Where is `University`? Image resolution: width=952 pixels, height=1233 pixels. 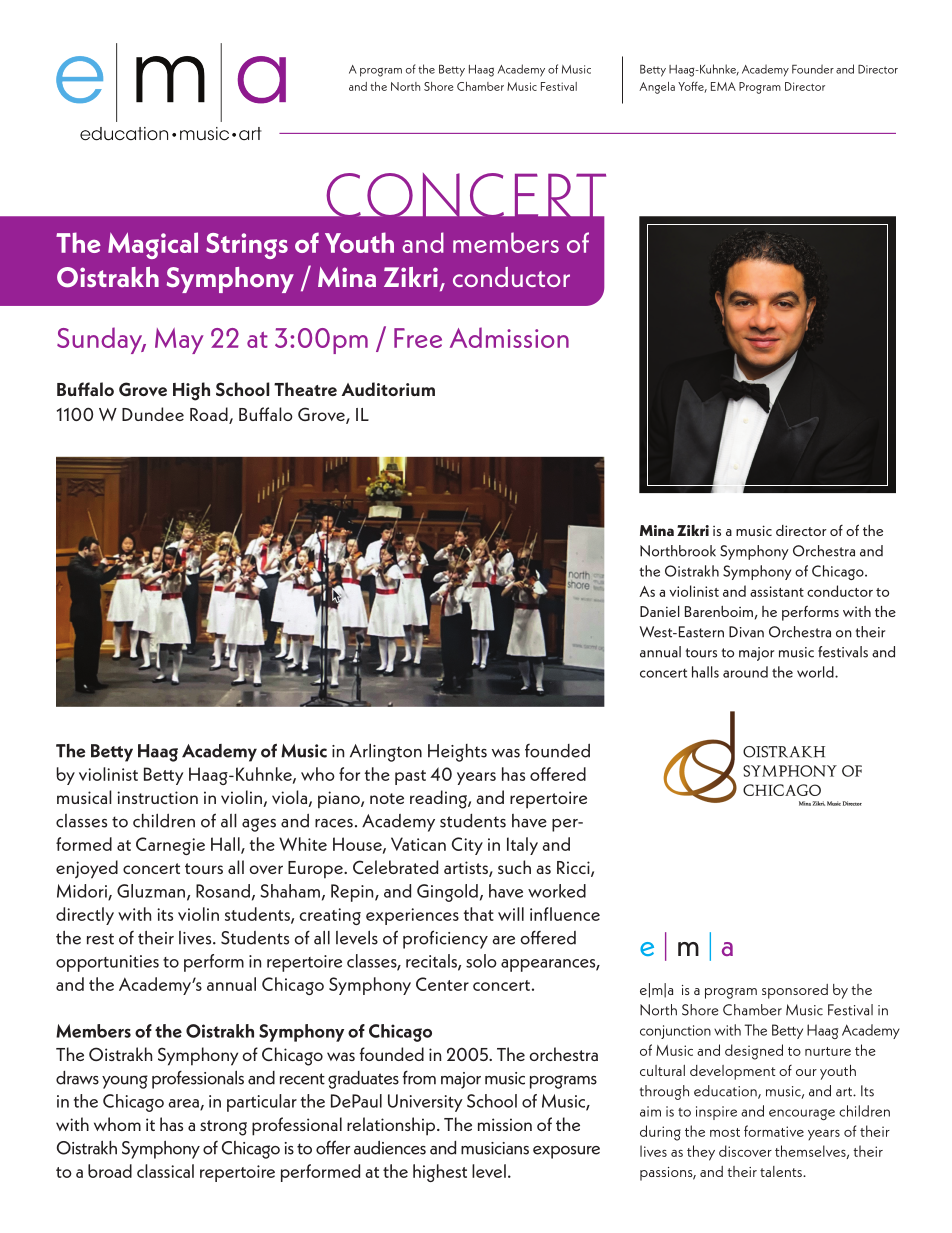 University is located at coordinates (425, 1103).
